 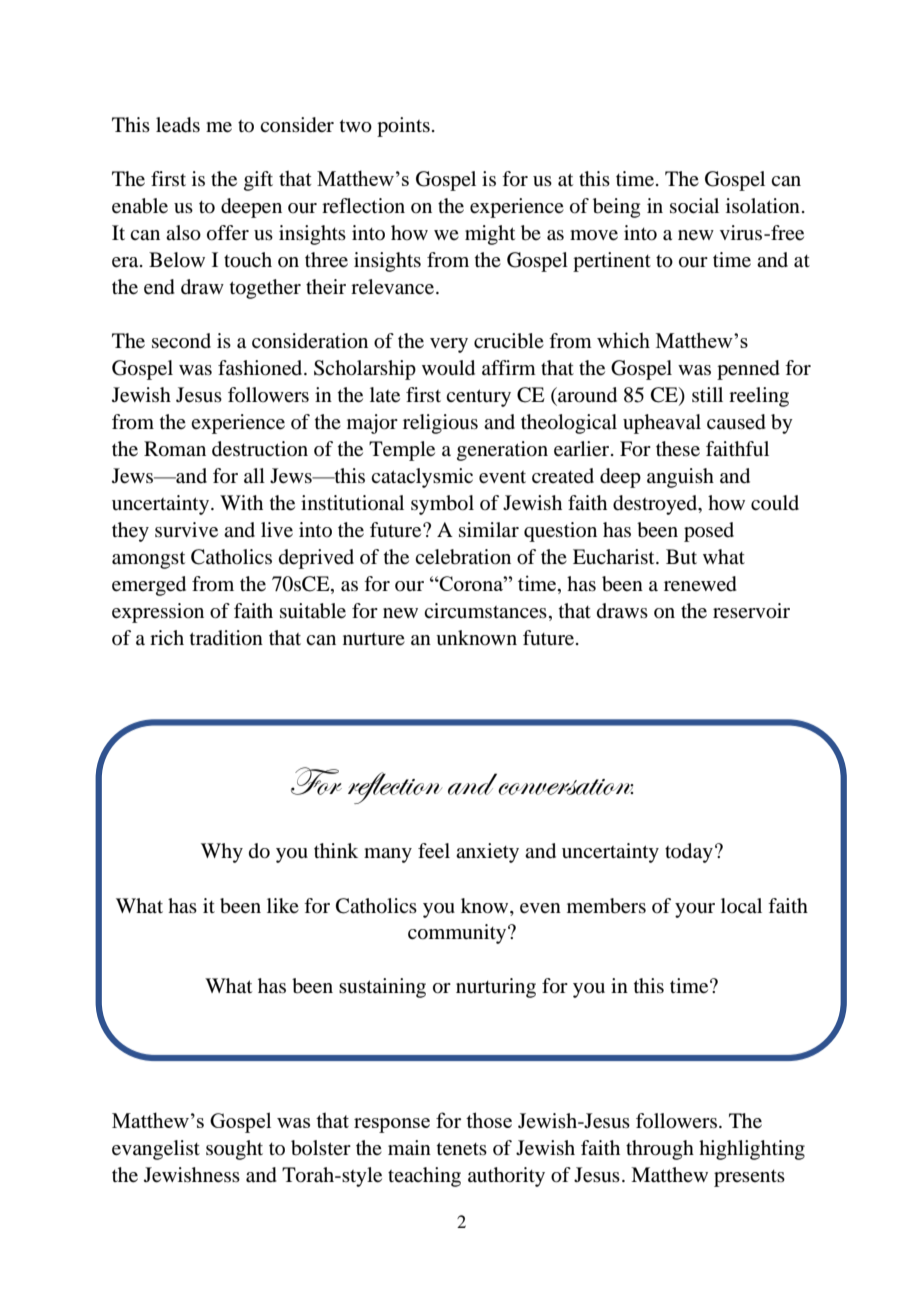 I want to click on social, so click(x=694, y=205).
